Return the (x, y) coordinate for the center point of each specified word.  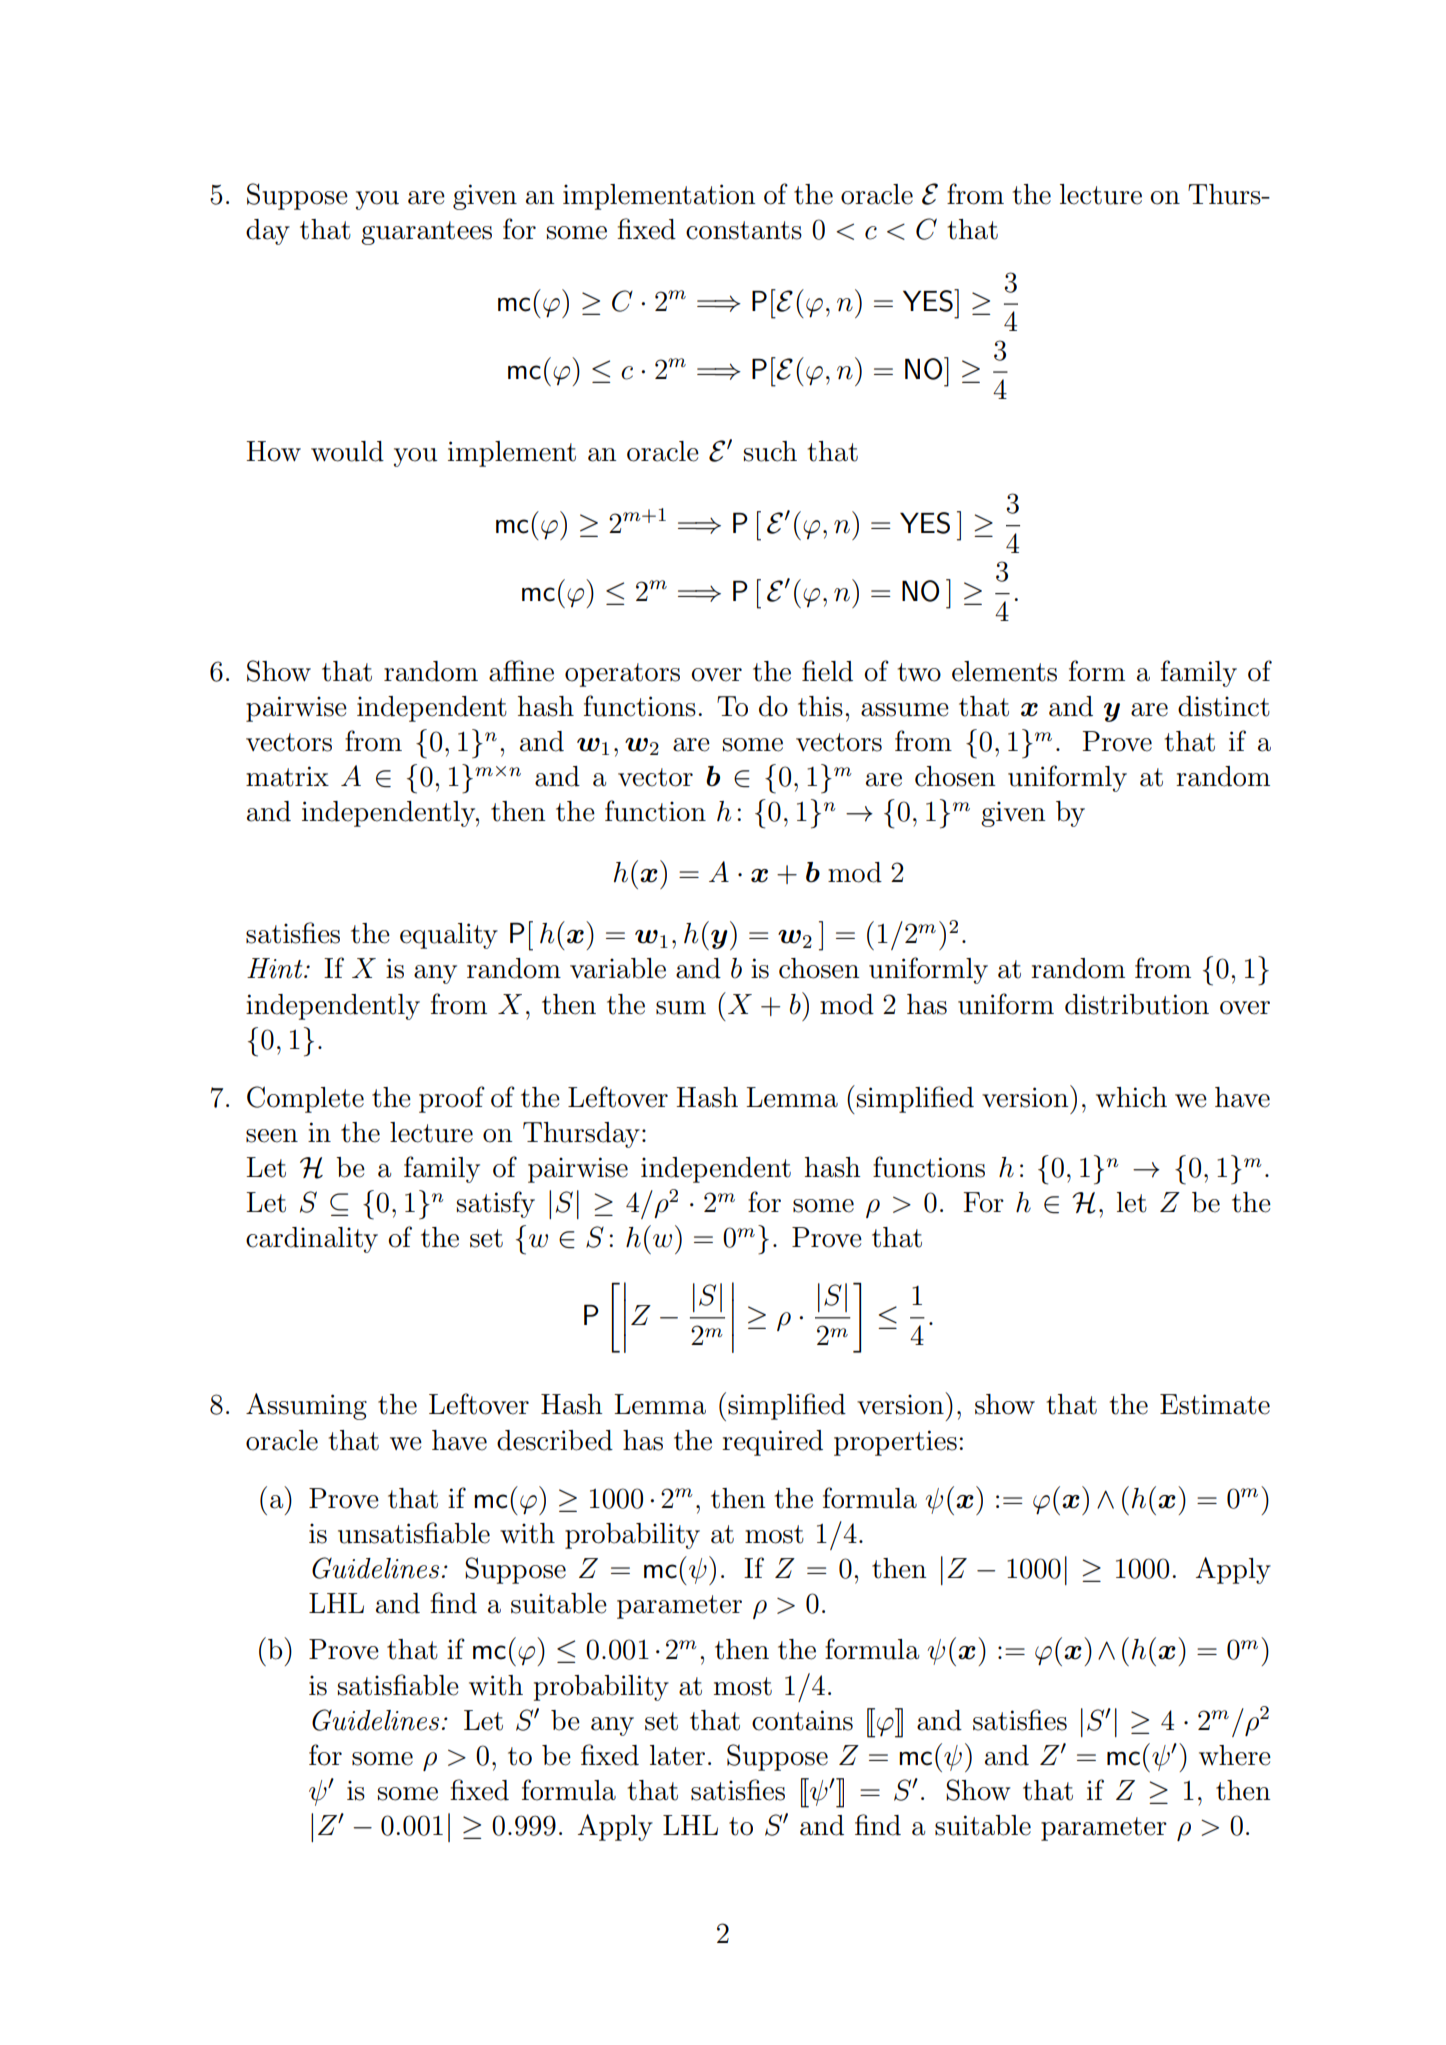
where (1235, 1755)
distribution (1137, 1004)
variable (618, 968)
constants (744, 230)
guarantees (426, 233)
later (677, 1755)
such (770, 451)
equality (449, 936)
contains (802, 1720)
